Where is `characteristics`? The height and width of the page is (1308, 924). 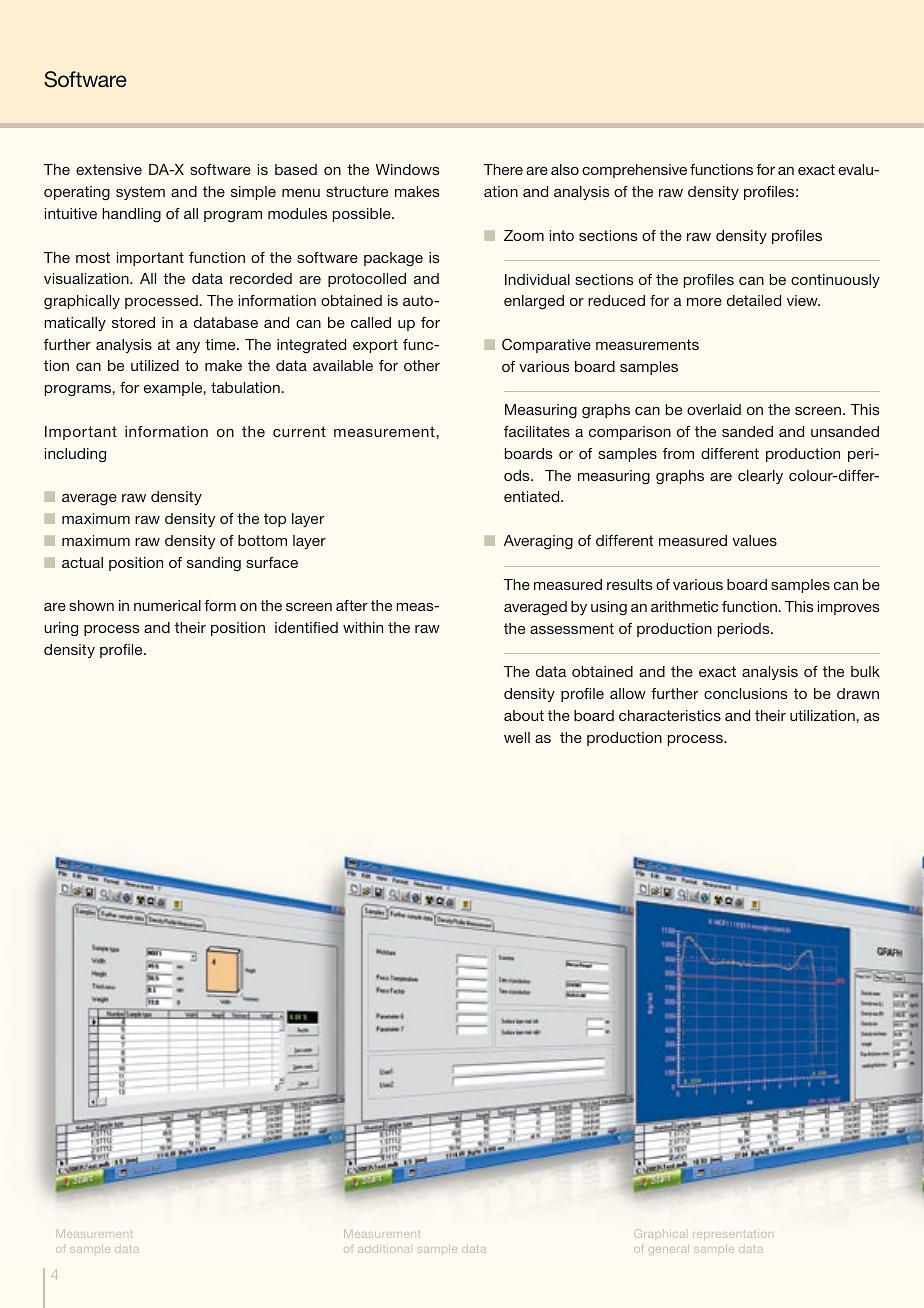 characteristics is located at coordinates (670, 715).
